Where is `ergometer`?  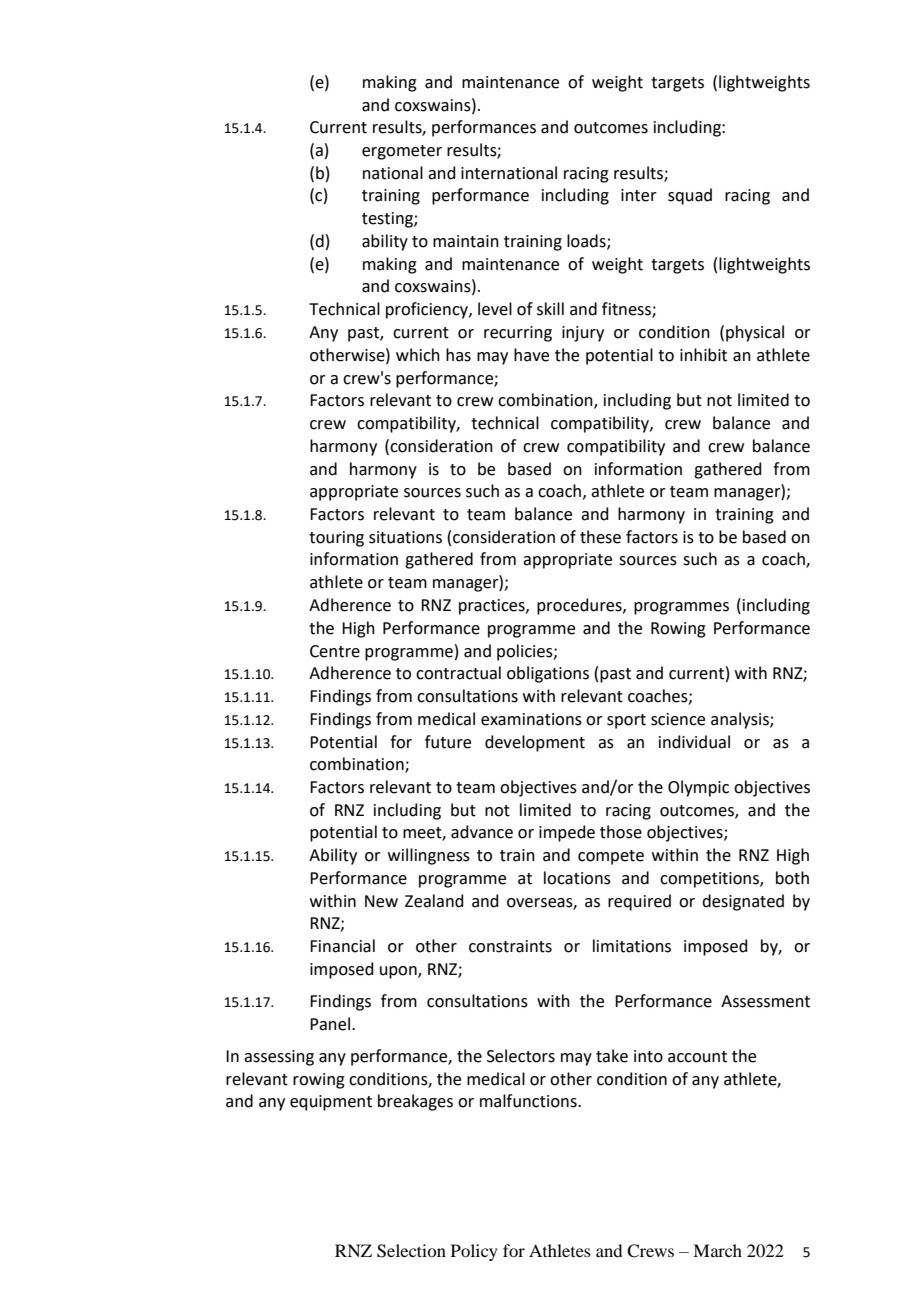
ergometer is located at coordinates (402, 152).
